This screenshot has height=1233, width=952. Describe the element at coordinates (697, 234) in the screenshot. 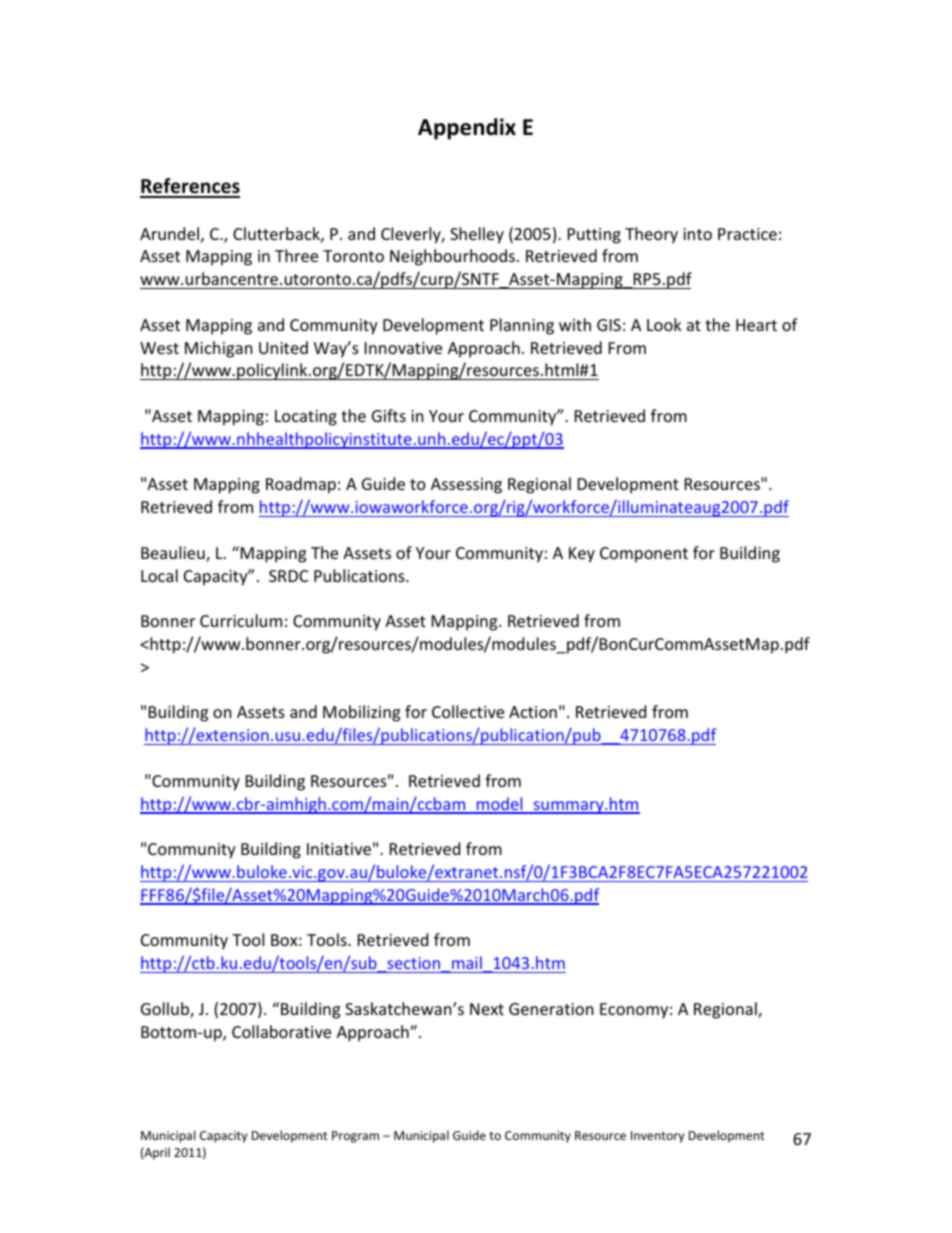

I see `into` at that location.
